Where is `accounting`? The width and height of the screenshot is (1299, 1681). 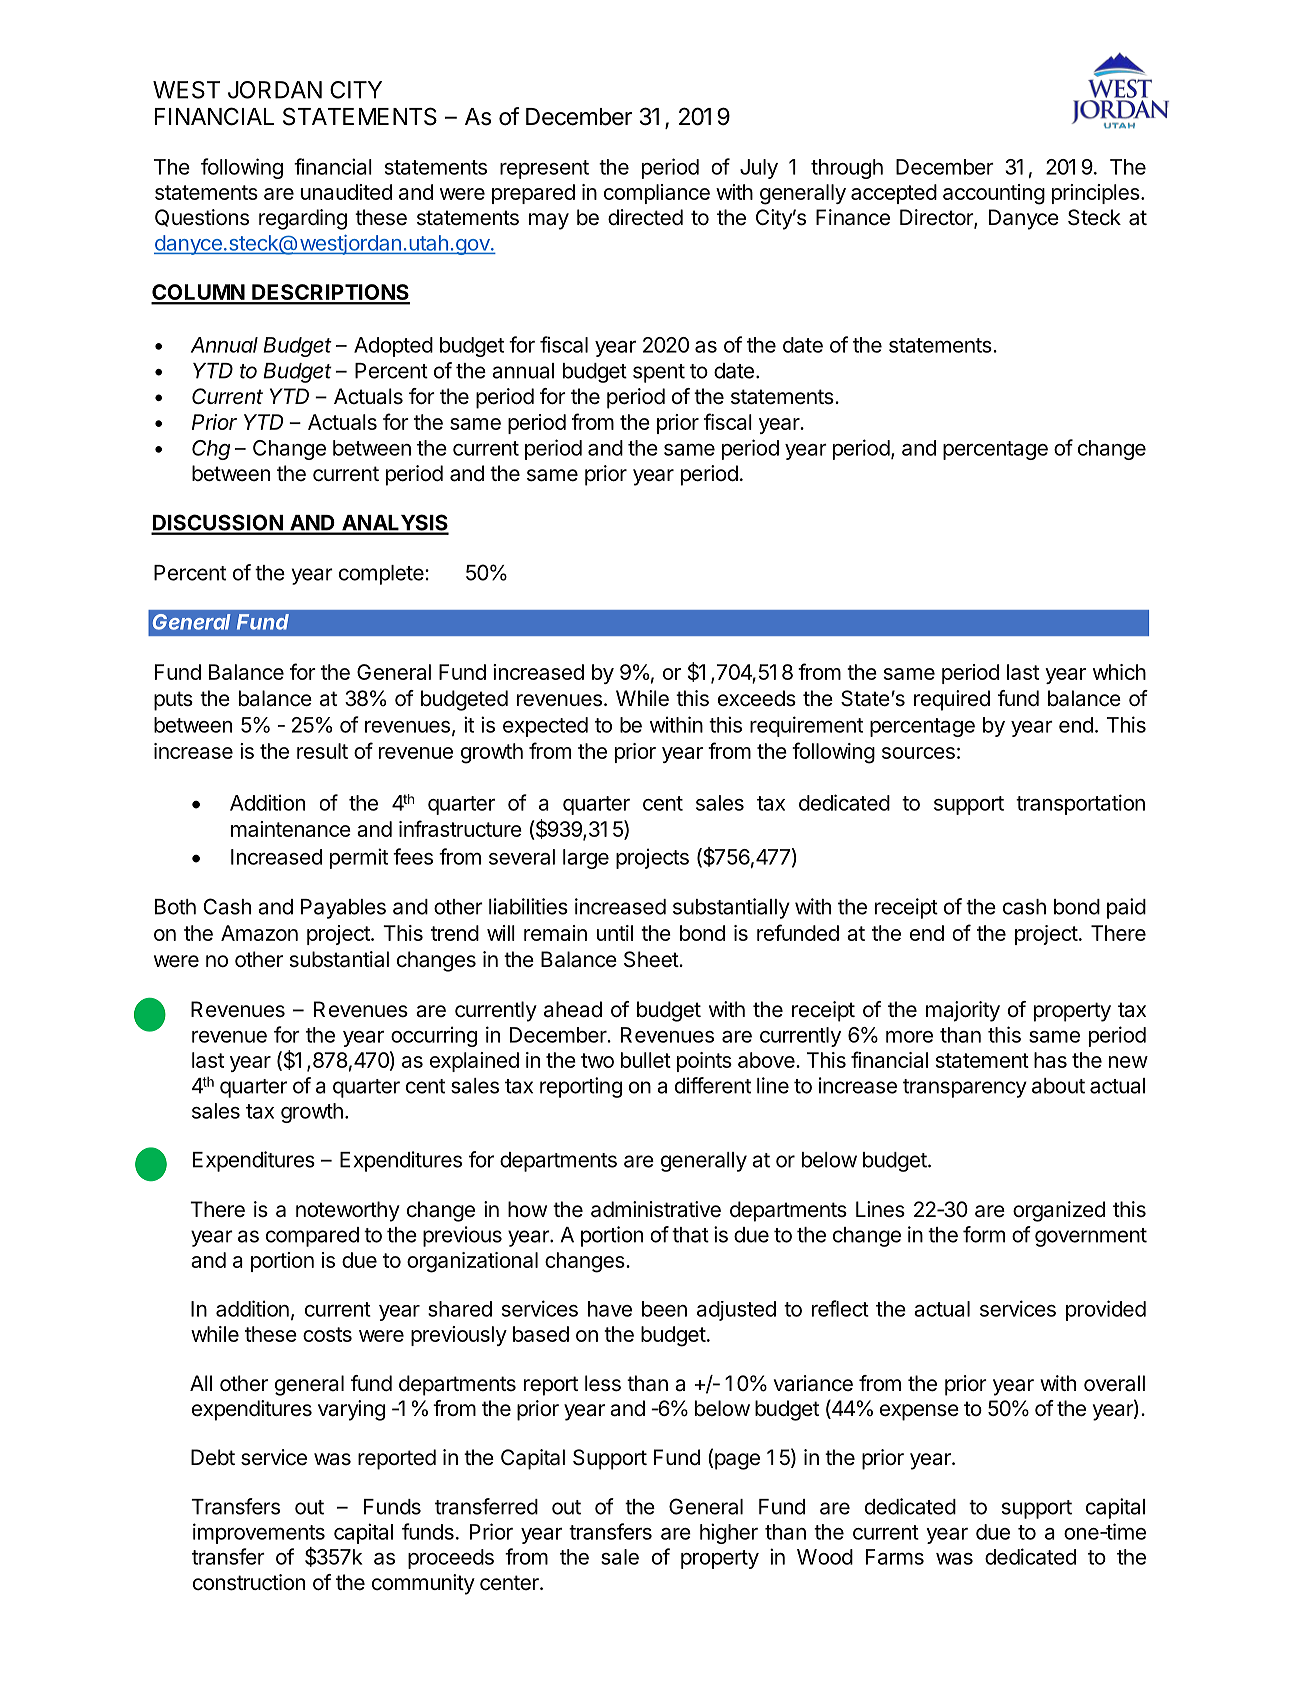 accounting is located at coordinates (994, 194).
